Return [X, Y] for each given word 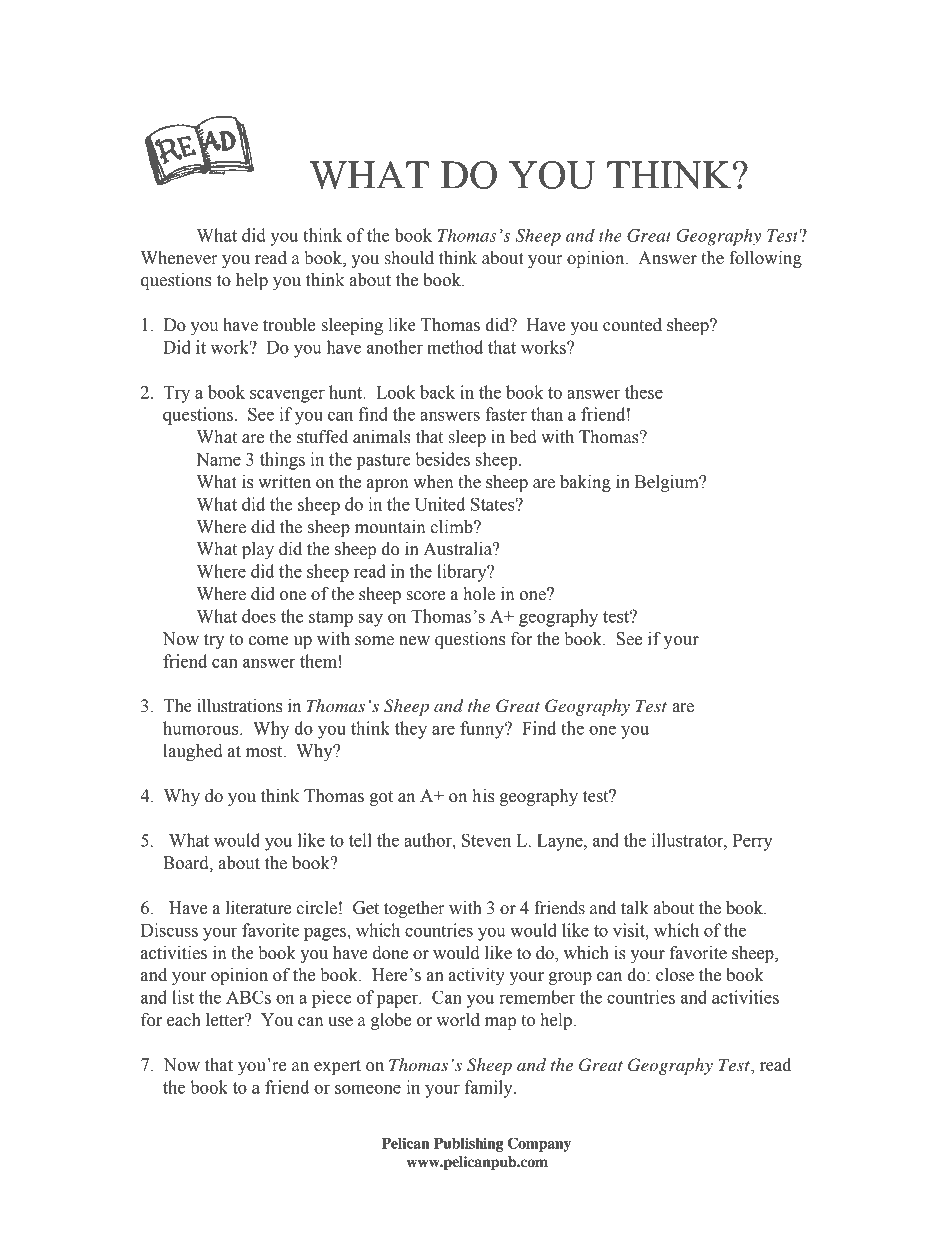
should [409, 258]
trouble [289, 325]
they [411, 730]
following [765, 259]
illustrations [239, 706]
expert [337, 1067]
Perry [753, 842]
